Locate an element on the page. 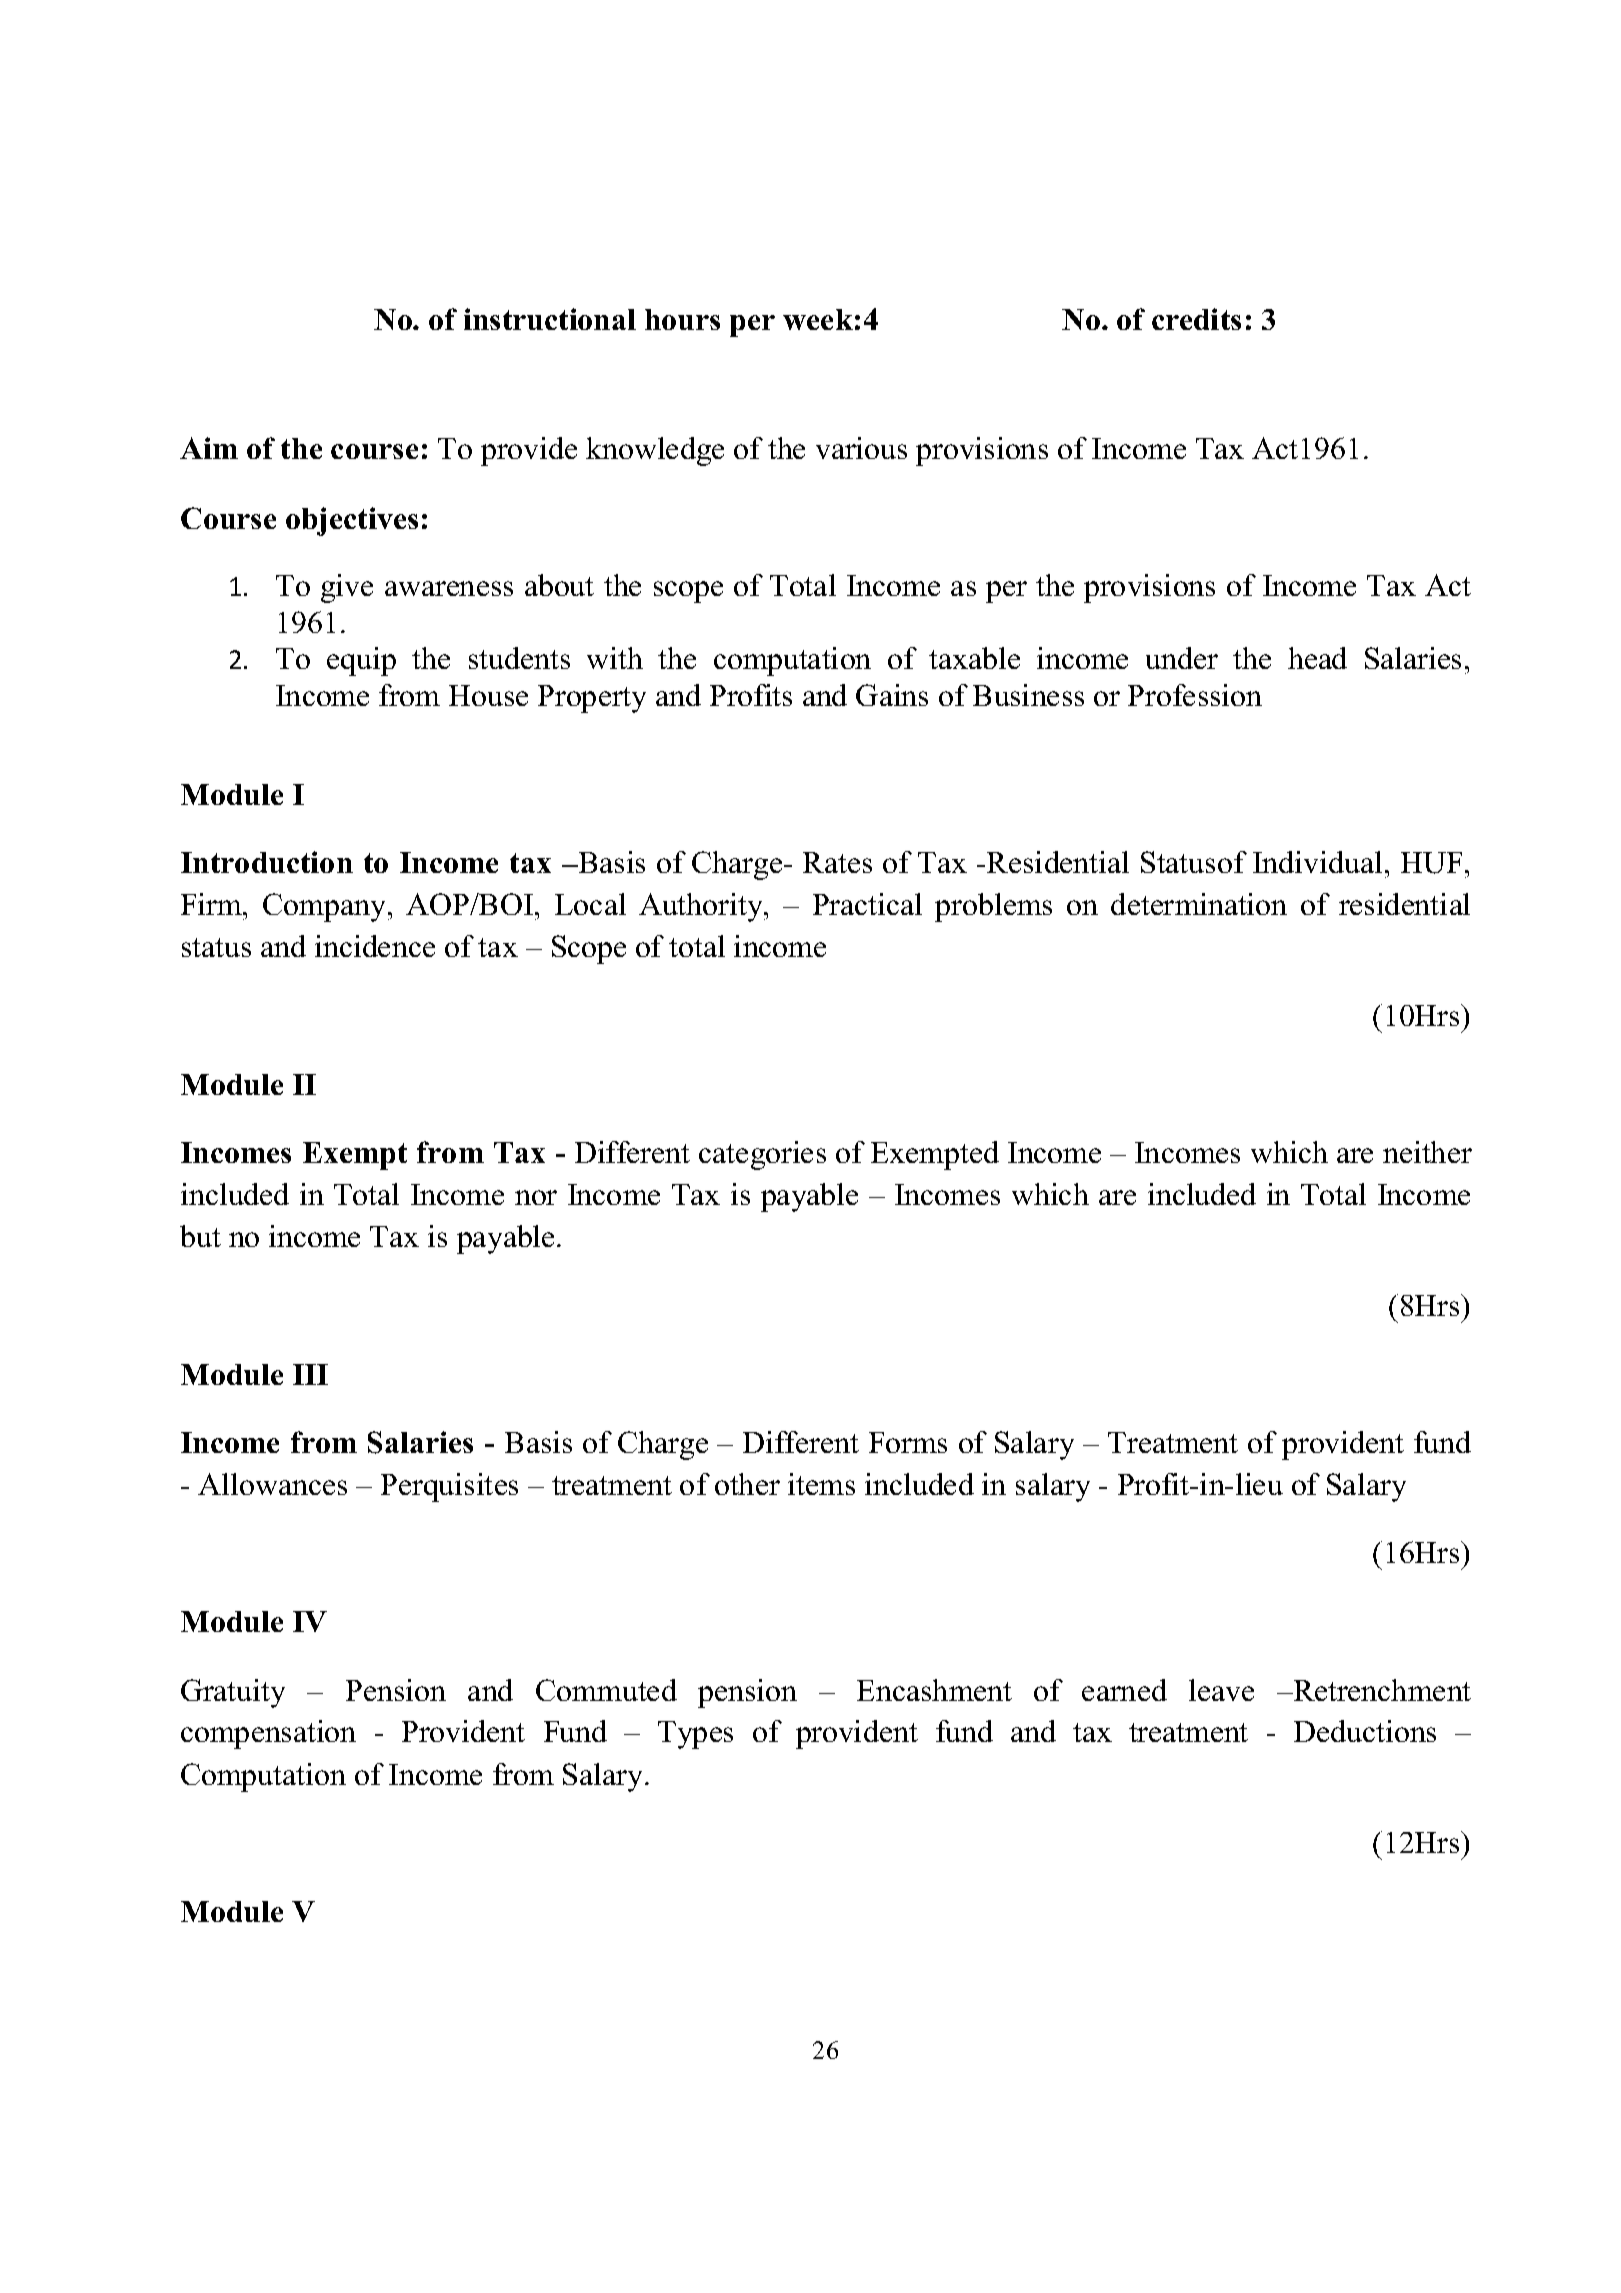 This page has width=1621, height=2293. but is located at coordinates (200, 1236).
